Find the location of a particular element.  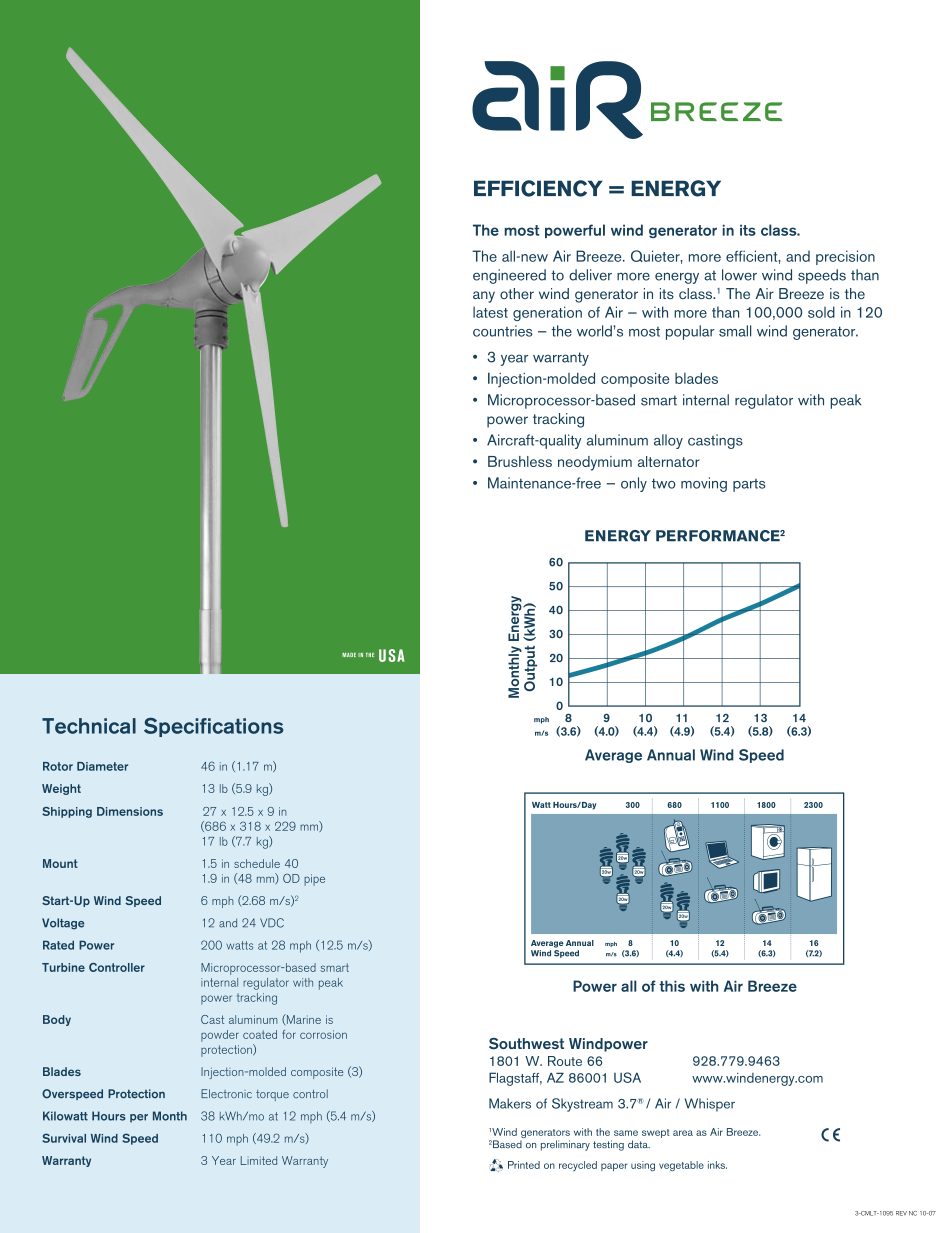

Voltage is located at coordinates (63, 924).
